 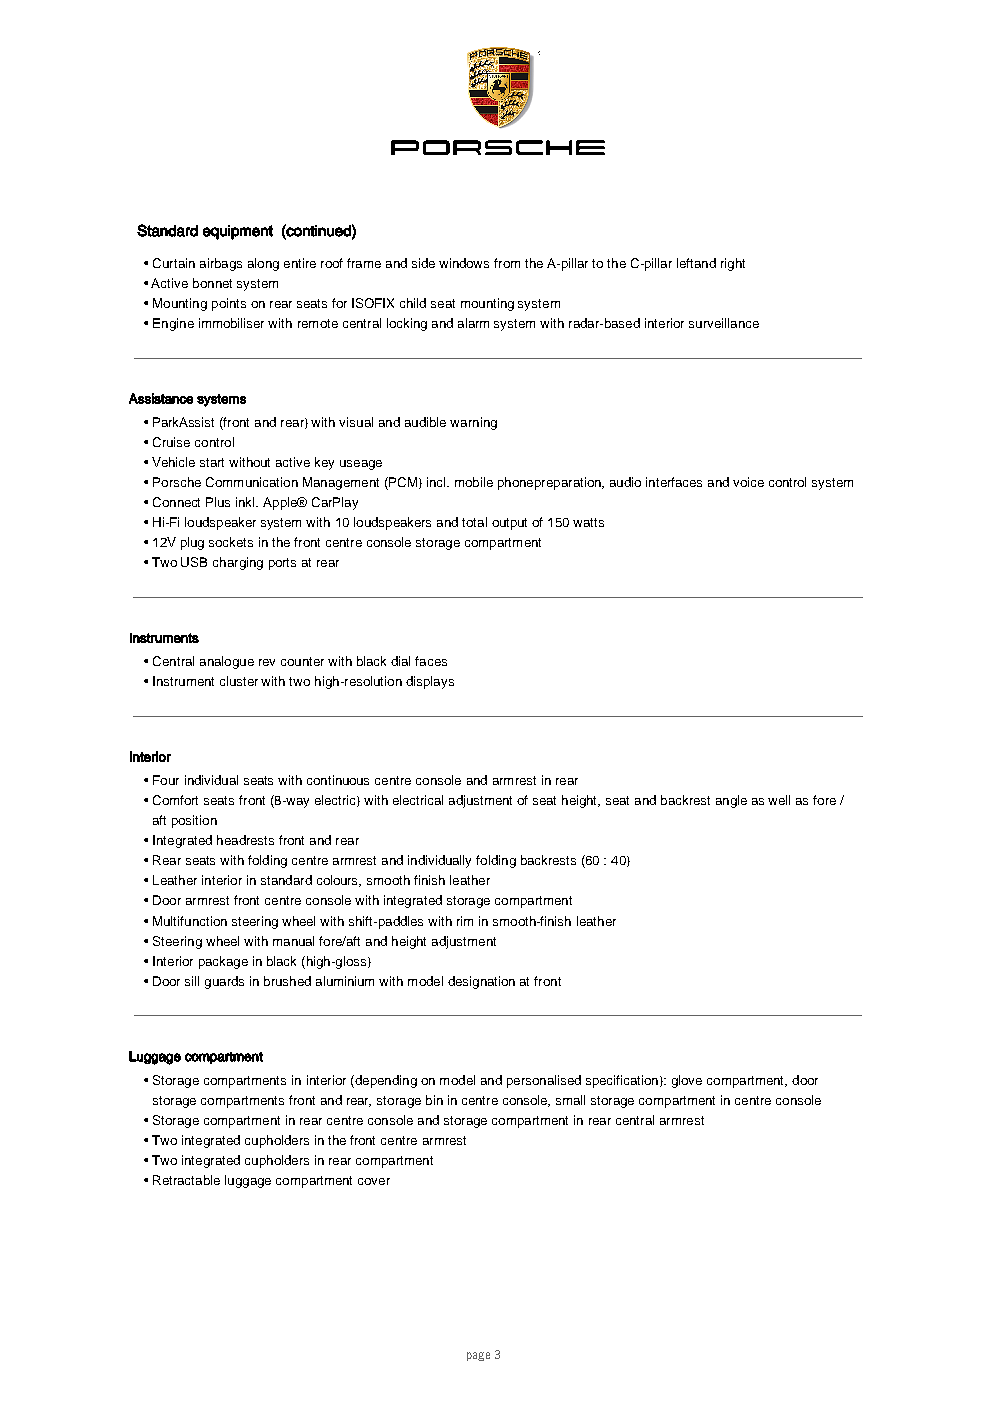 What do you see at coordinates (748, 482) in the screenshot?
I see `voice` at bounding box center [748, 482].
